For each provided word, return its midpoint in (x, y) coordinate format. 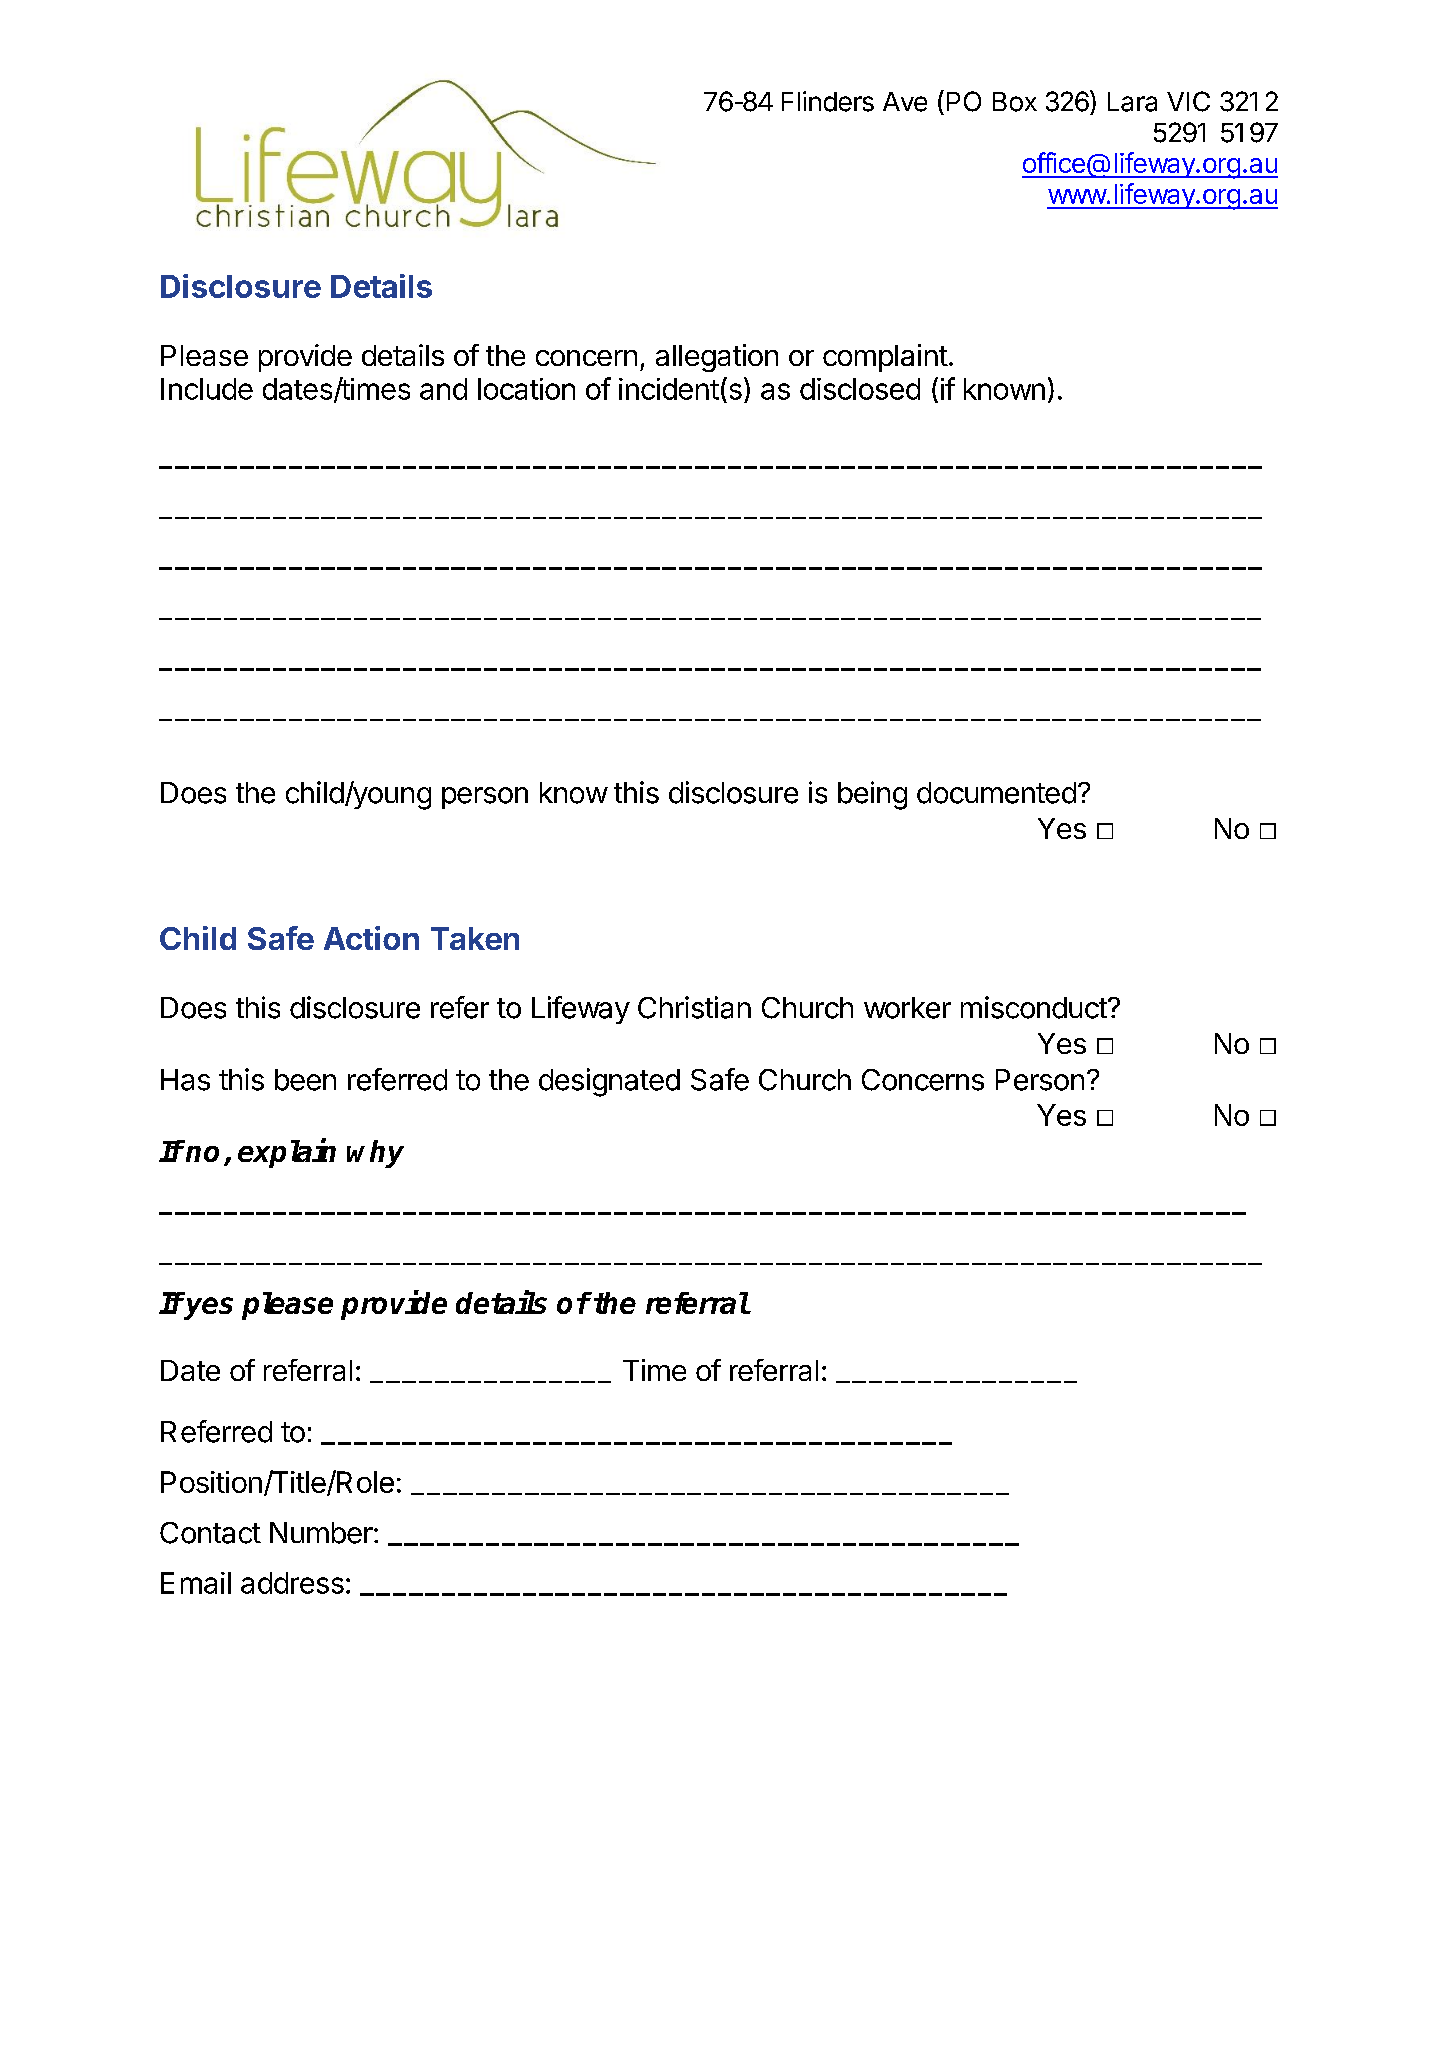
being (872, 795)
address (292, 1583)
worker (907, 1008)
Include (207, 389)
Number (321, 1533)
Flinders (828, 101)
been (305, 1080)
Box (1015, 102)
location (526, 389)
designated (609, 1082)
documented (996, 793)
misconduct (1034, 1007)
